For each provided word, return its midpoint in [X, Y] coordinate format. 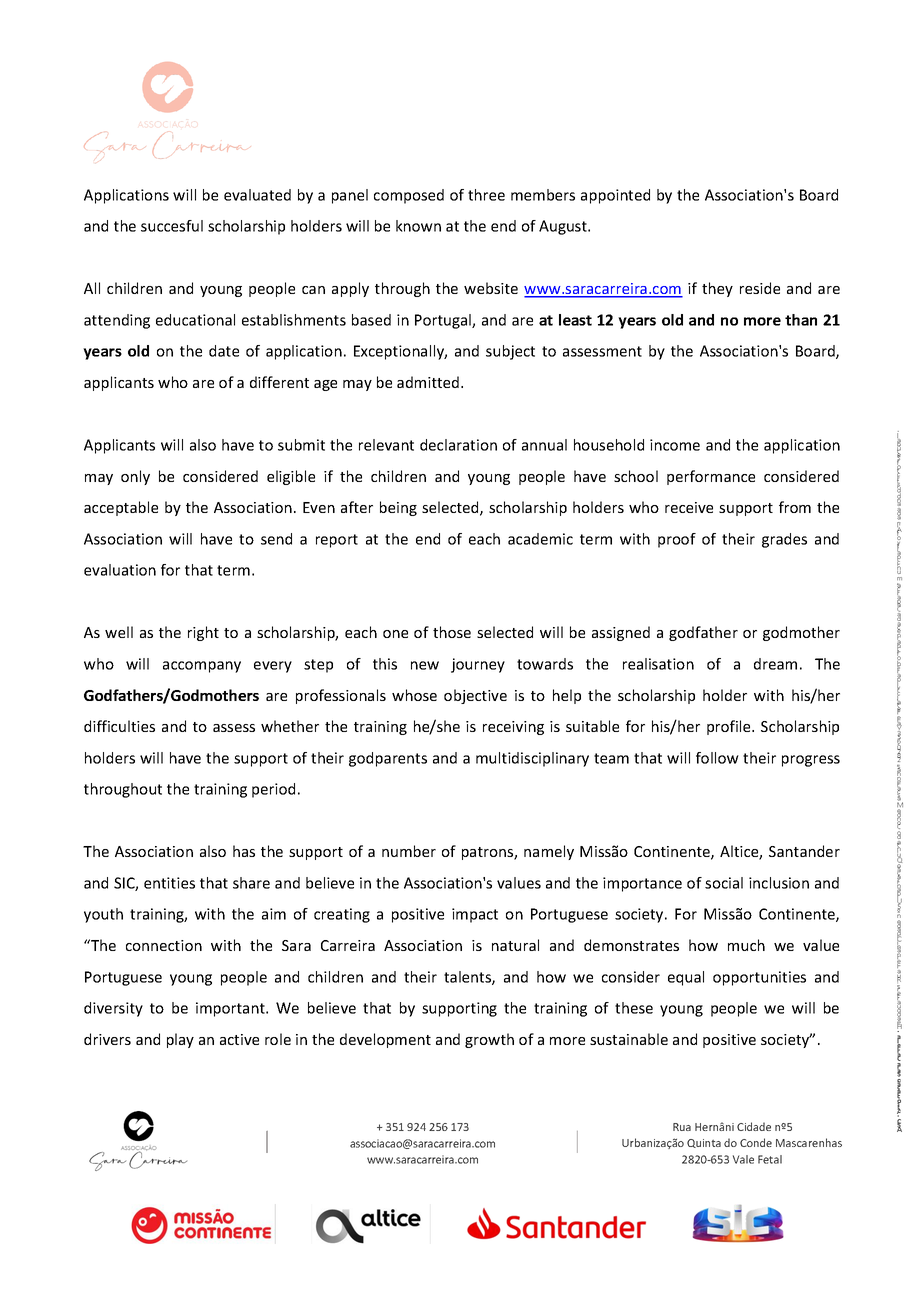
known [418, 226]
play [180, 1040]
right [203, 633]
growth [489, 1040]
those [452, 632]
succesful [172, 226]
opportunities [759, 978]
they [717, 289]
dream [775, 664]
